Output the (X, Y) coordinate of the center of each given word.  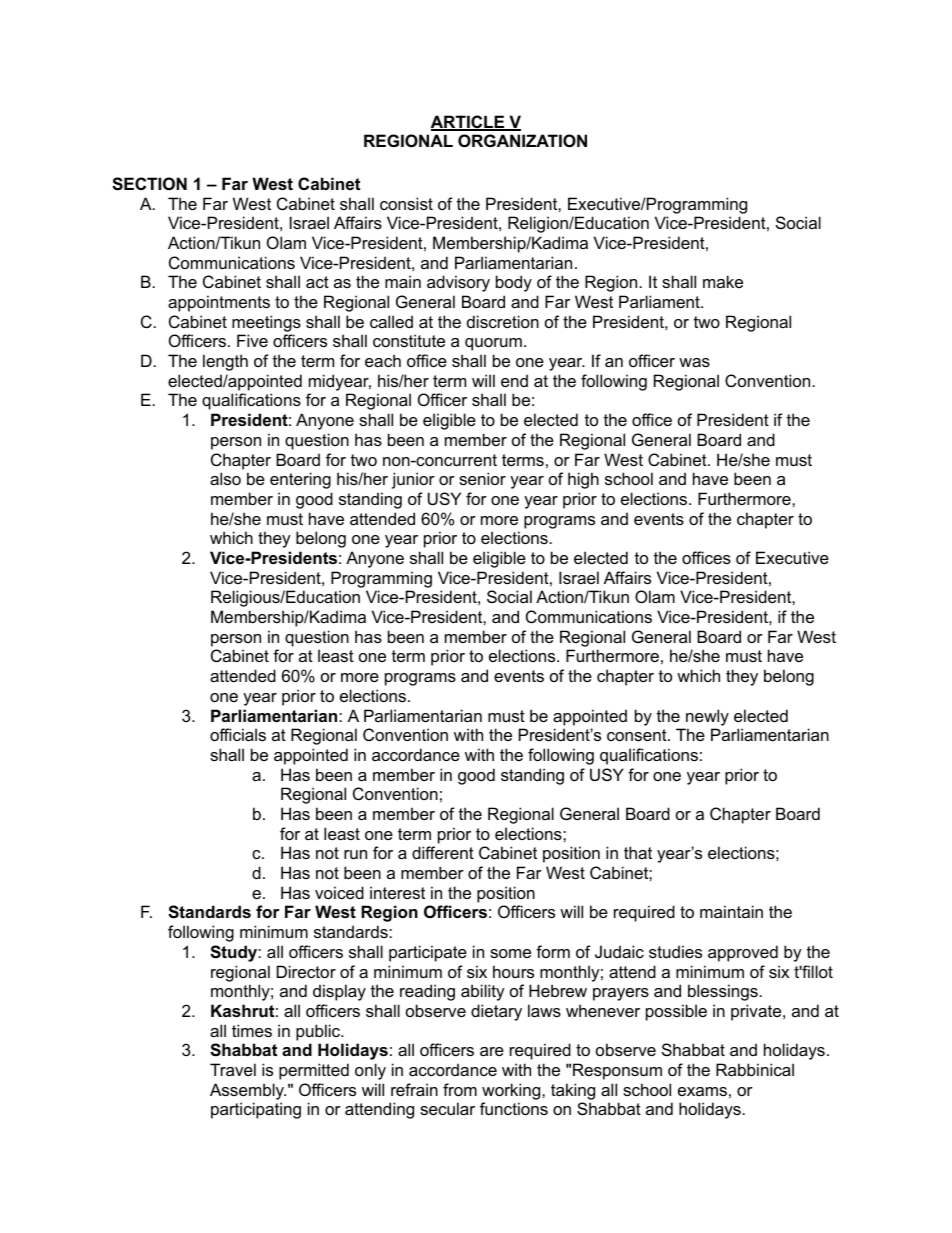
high (583, 480)
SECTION (149, 184)
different (443, 852)
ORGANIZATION (522, 140)
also (225, 478)
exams (702, 1091)
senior (482, 478)
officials (238, 734)
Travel (233, 1069)
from (460, 1089)
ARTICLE (469, 123)
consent (638, 735)
